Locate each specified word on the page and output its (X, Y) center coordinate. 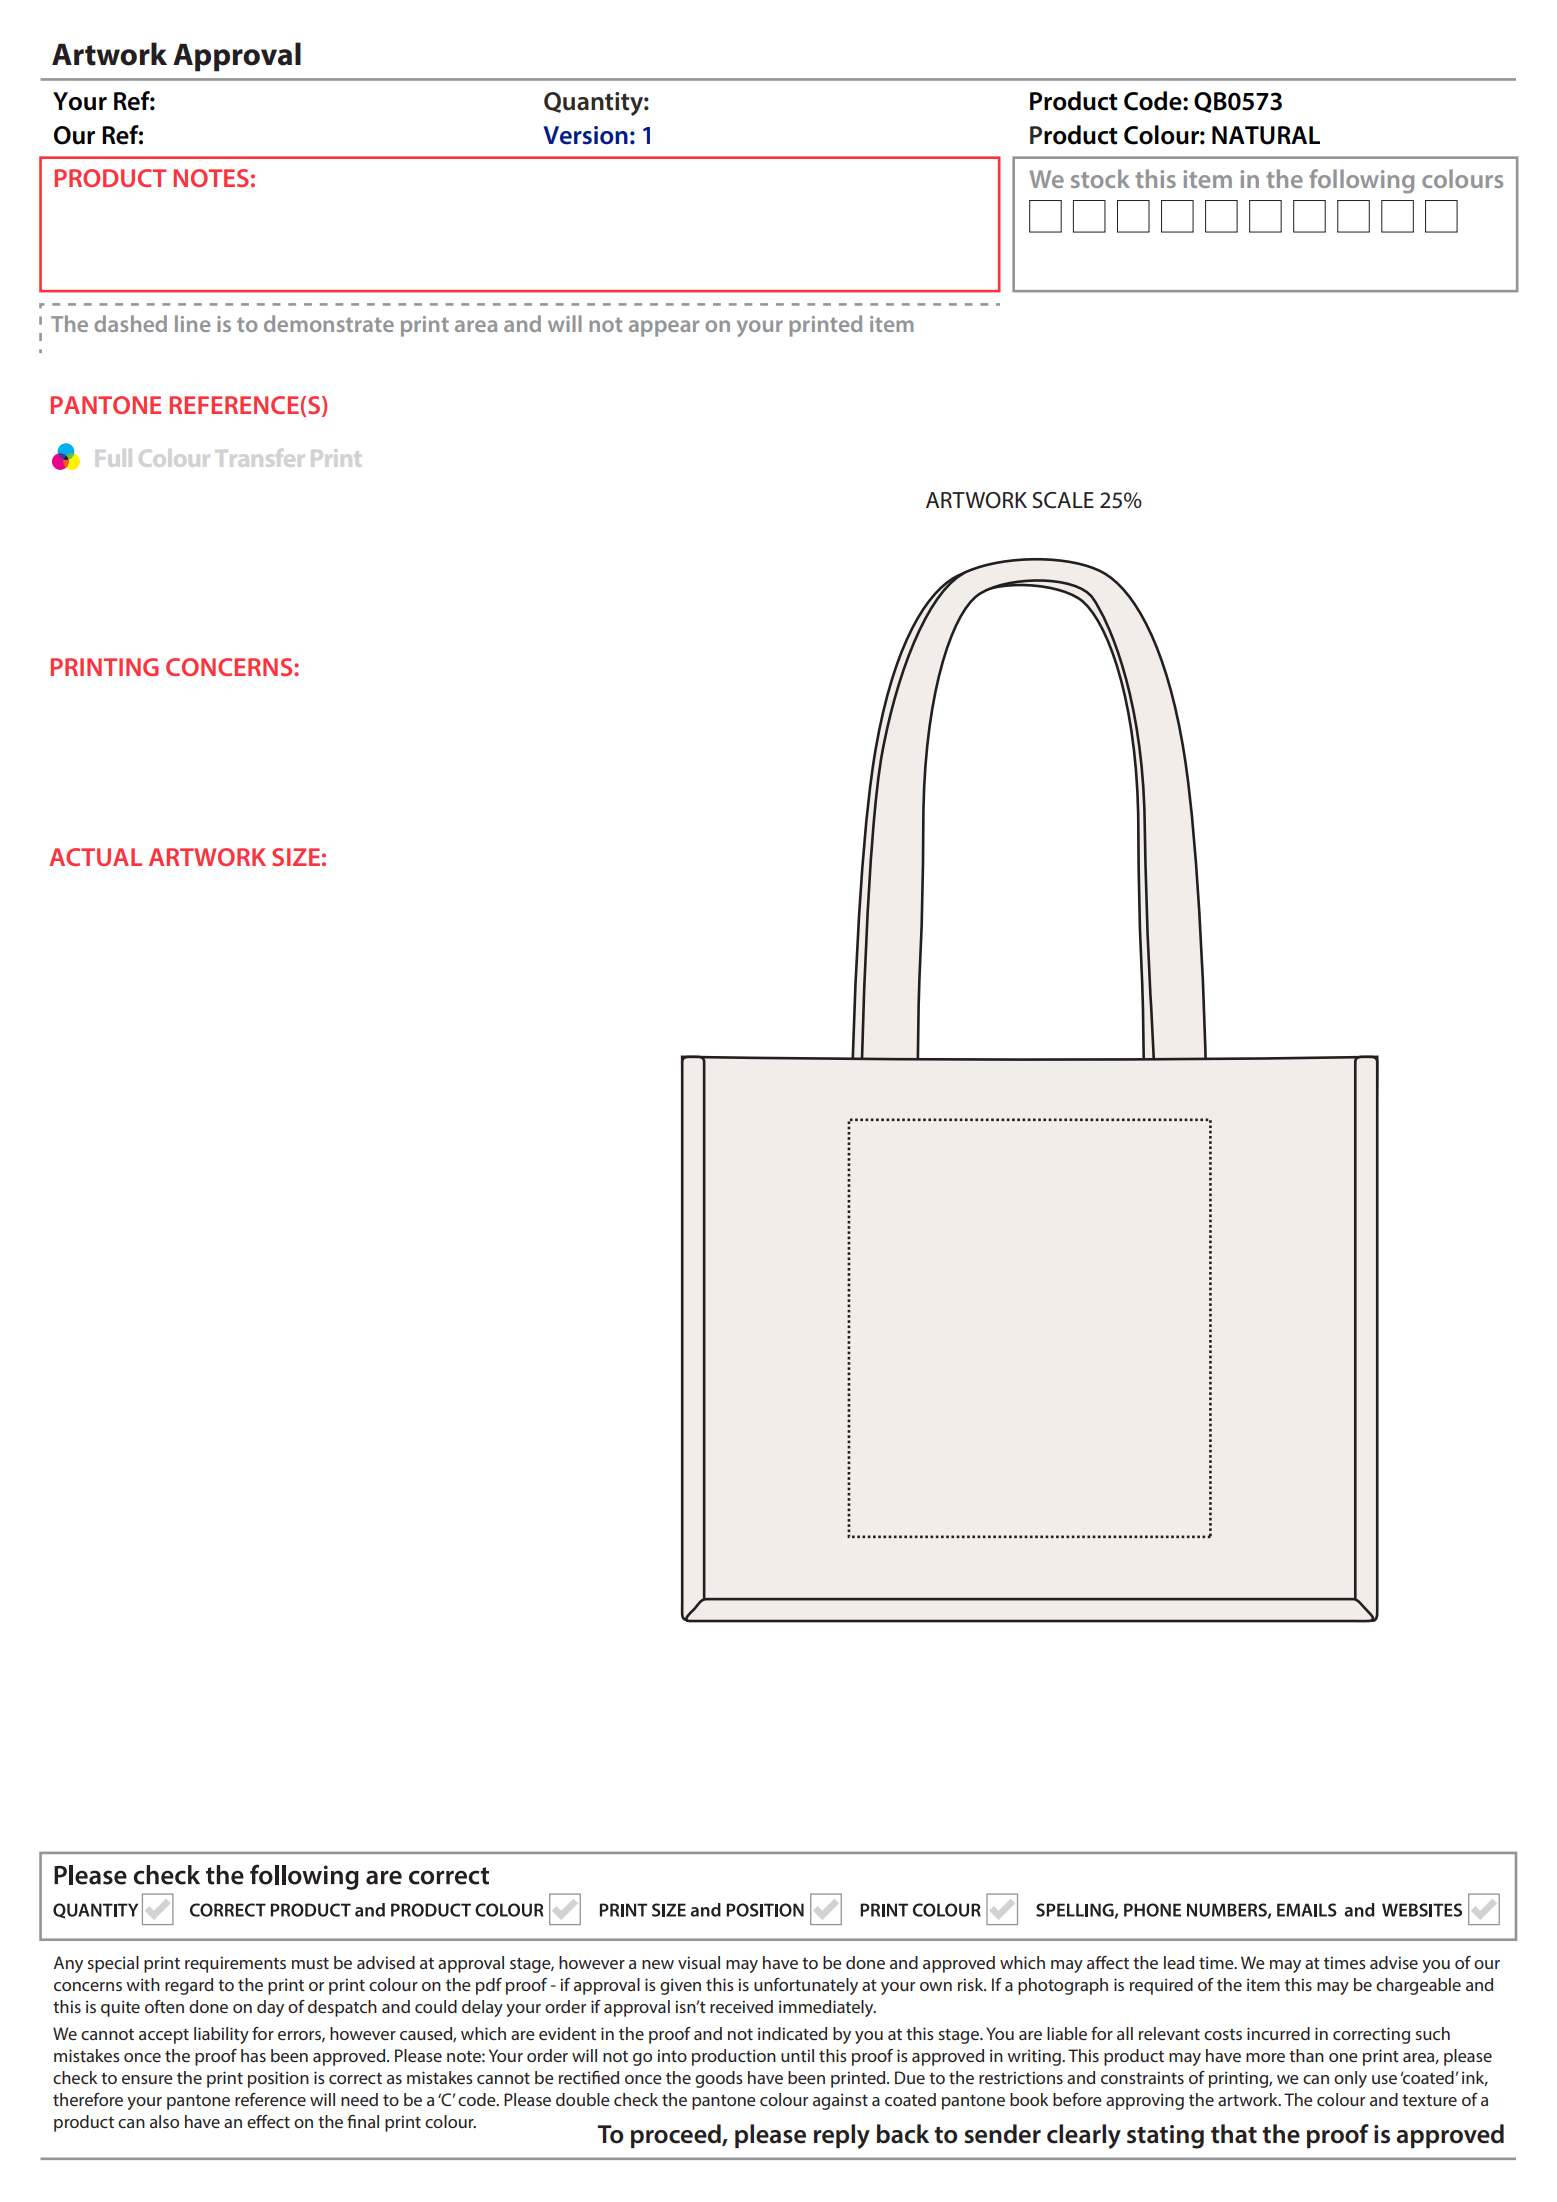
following (1361, 181)
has (253, 2055)
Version (586, 135)
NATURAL (1266, 135)
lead (1179, 1962)
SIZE (296, 857)
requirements (235, 1964)
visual (699, 1962)
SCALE (1063, 500)
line (192, 323)
